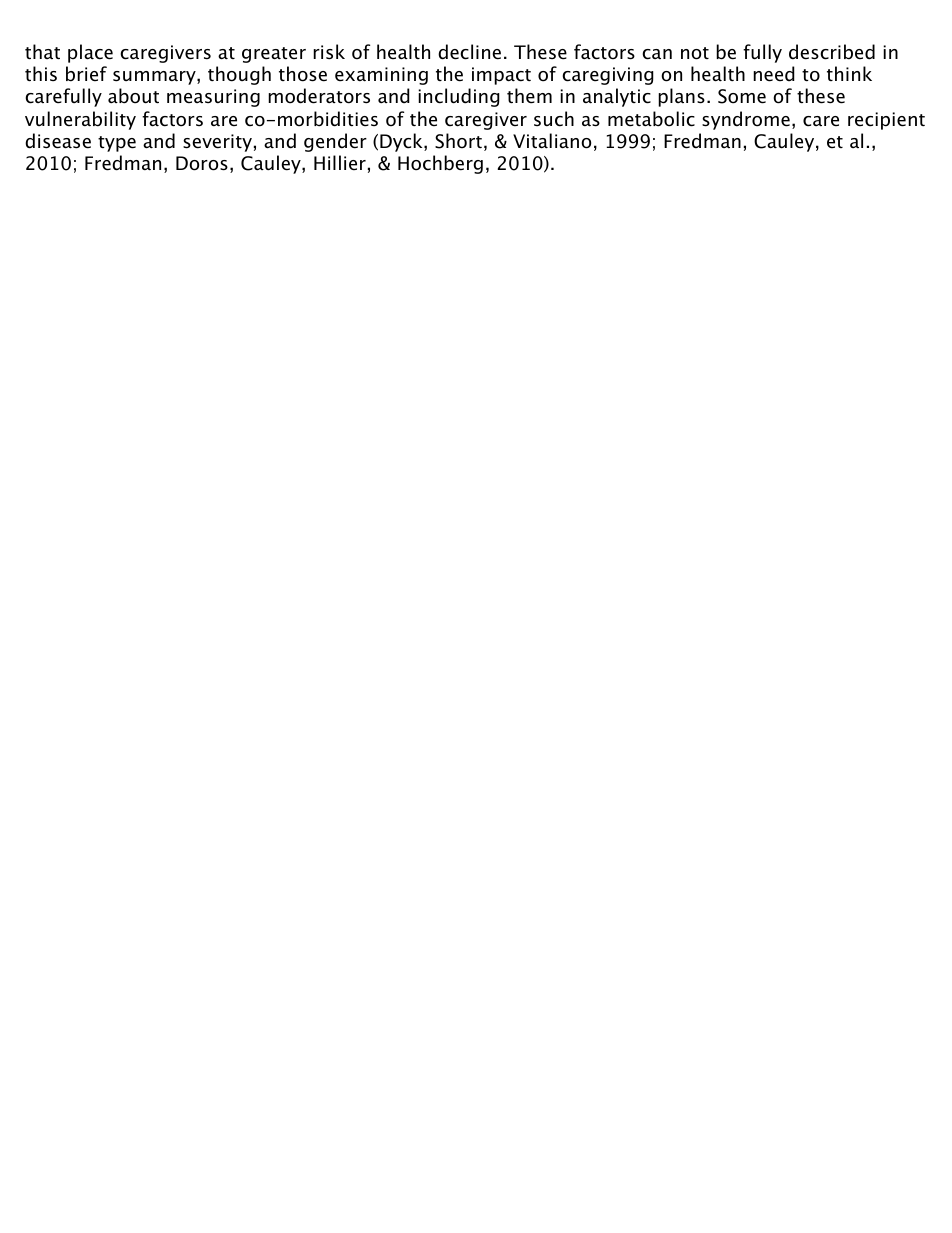  I want to click on described, so click(832, 52).
